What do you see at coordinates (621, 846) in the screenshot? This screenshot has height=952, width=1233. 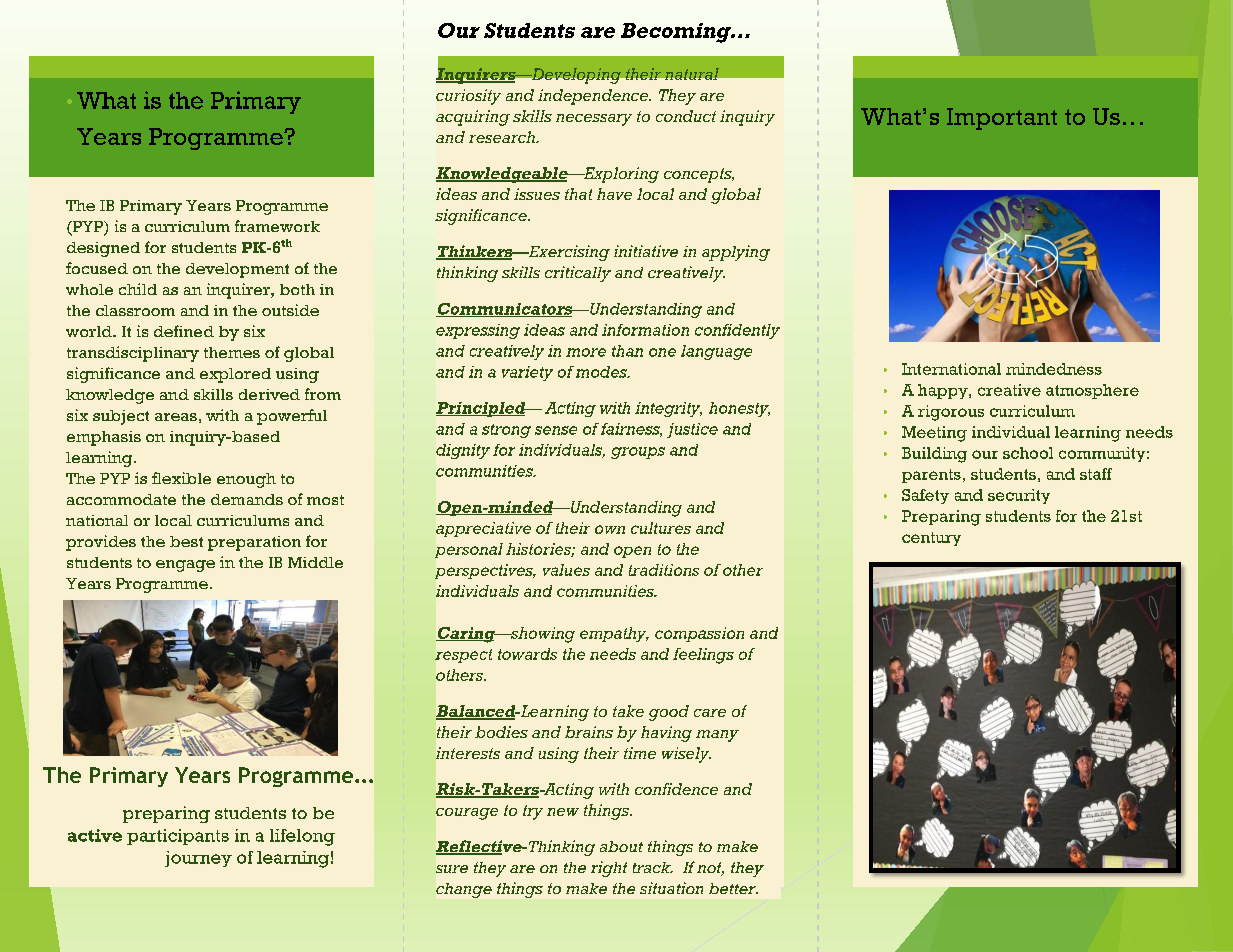 I see `about` at bounding box center [621, 846].
